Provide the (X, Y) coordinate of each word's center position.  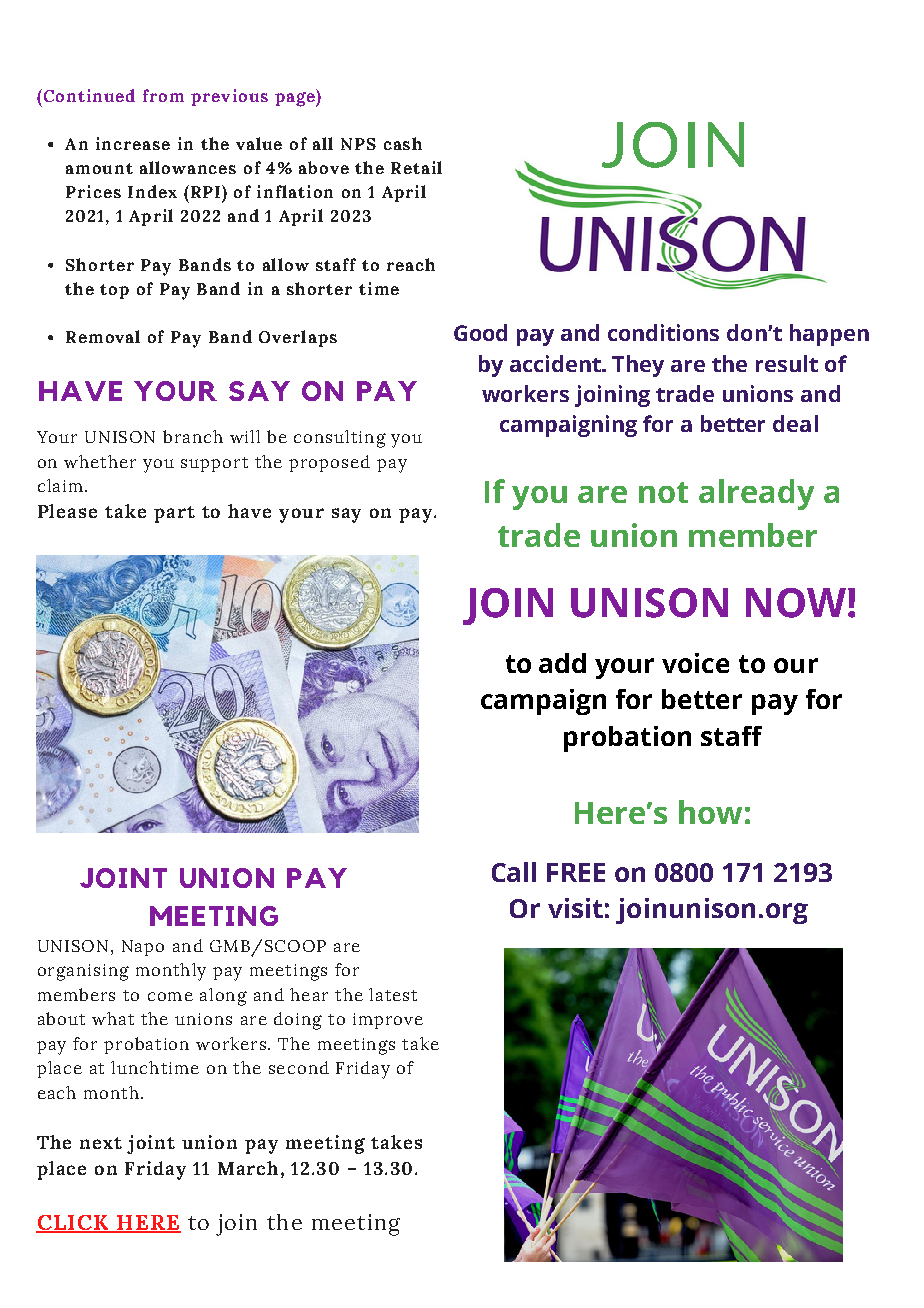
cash (403, 143)
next (101, 1143)
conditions (663, 332)
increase (133, 143)
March (248, 1168)
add (562, 663)
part (174, 514)
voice (695, 663)
